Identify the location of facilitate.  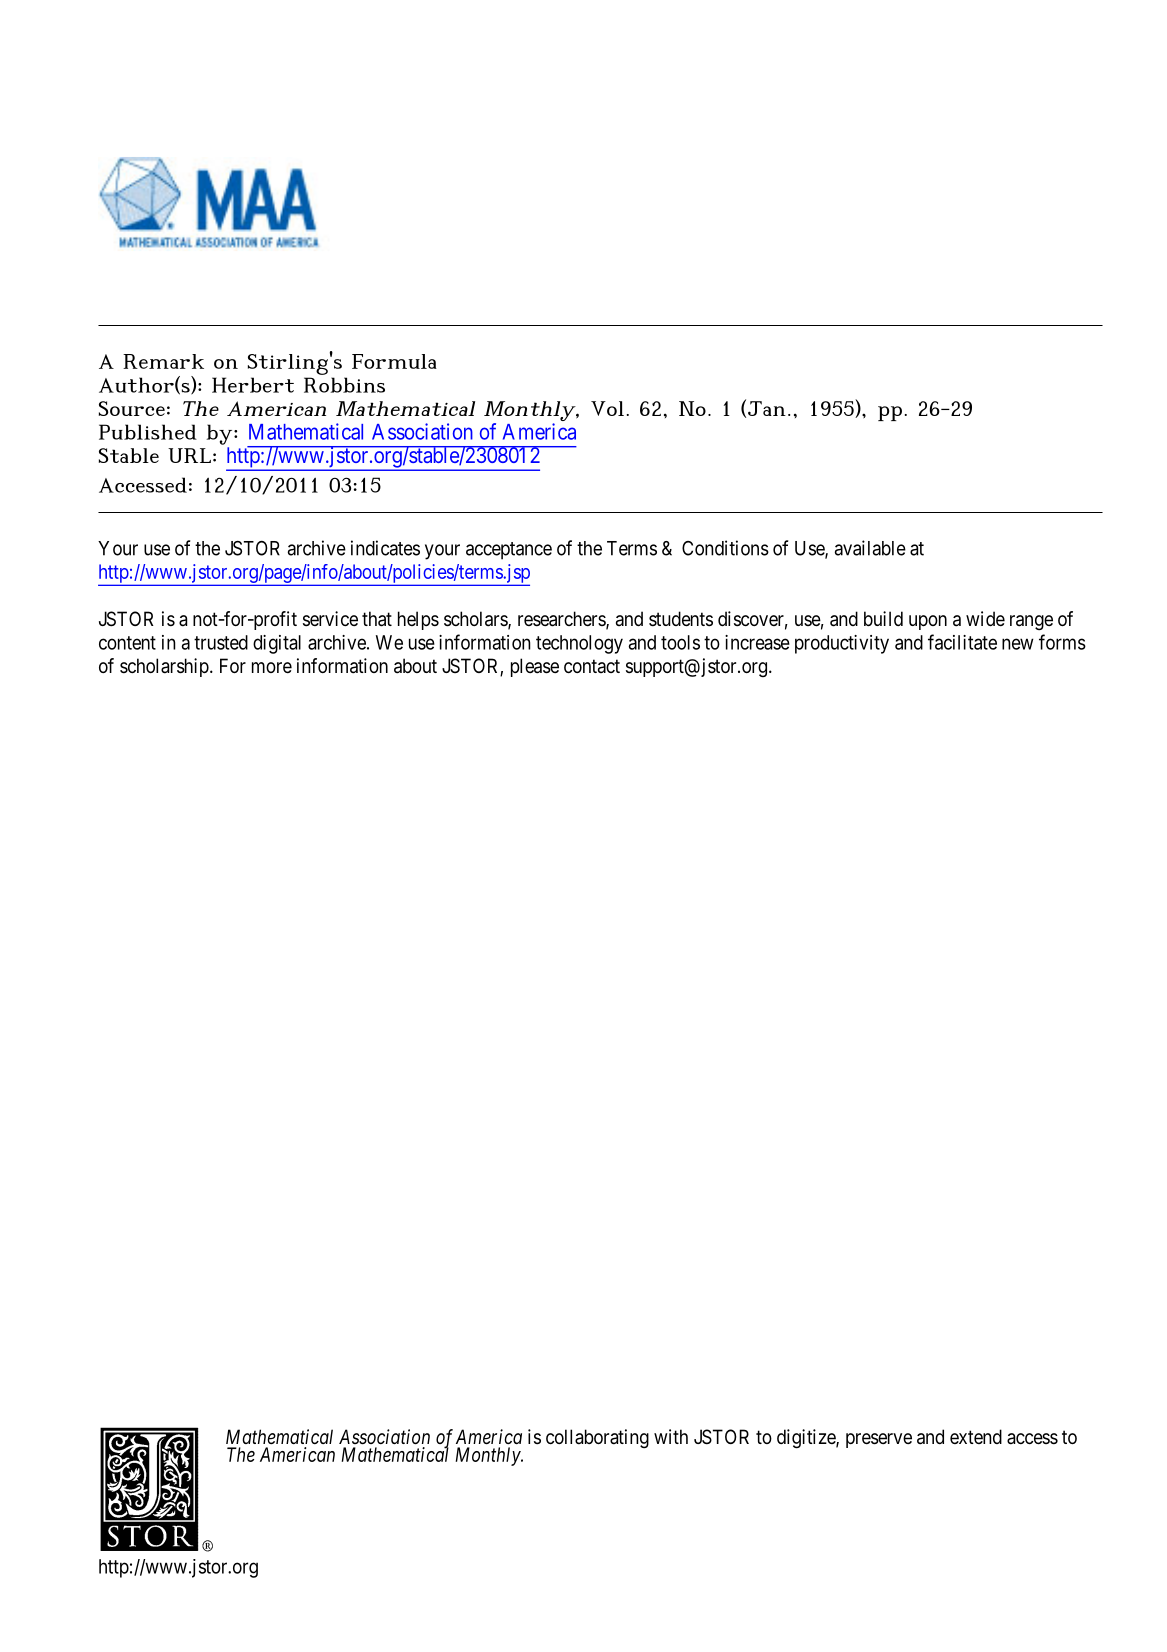
(962, 642).
